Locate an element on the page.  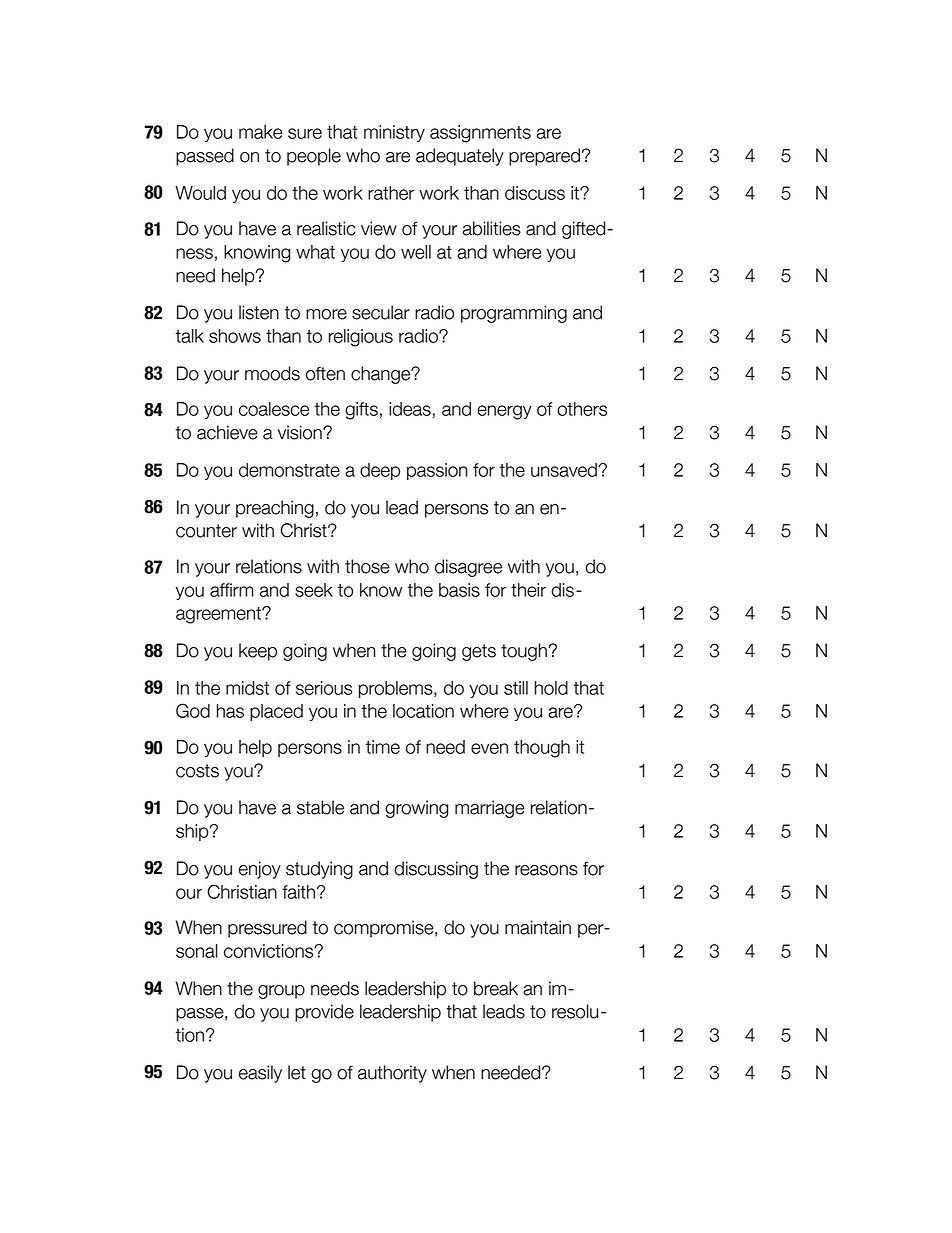
prepared is located at coordinates (544, 157).
